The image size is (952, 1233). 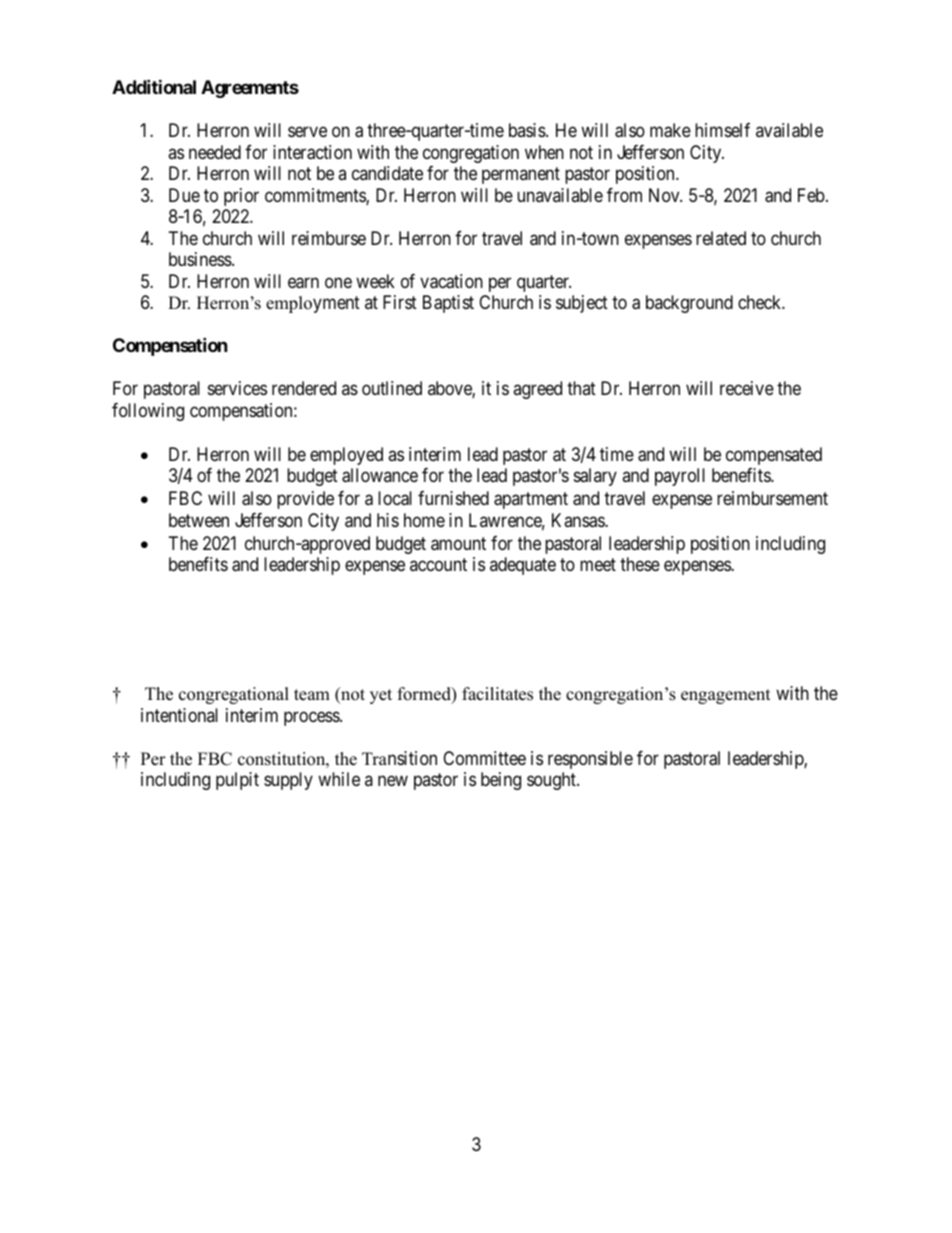 What do you see at coordinates (537, 390) in the screenshot?
I see `agreed` at bounding box center [537, 390].
